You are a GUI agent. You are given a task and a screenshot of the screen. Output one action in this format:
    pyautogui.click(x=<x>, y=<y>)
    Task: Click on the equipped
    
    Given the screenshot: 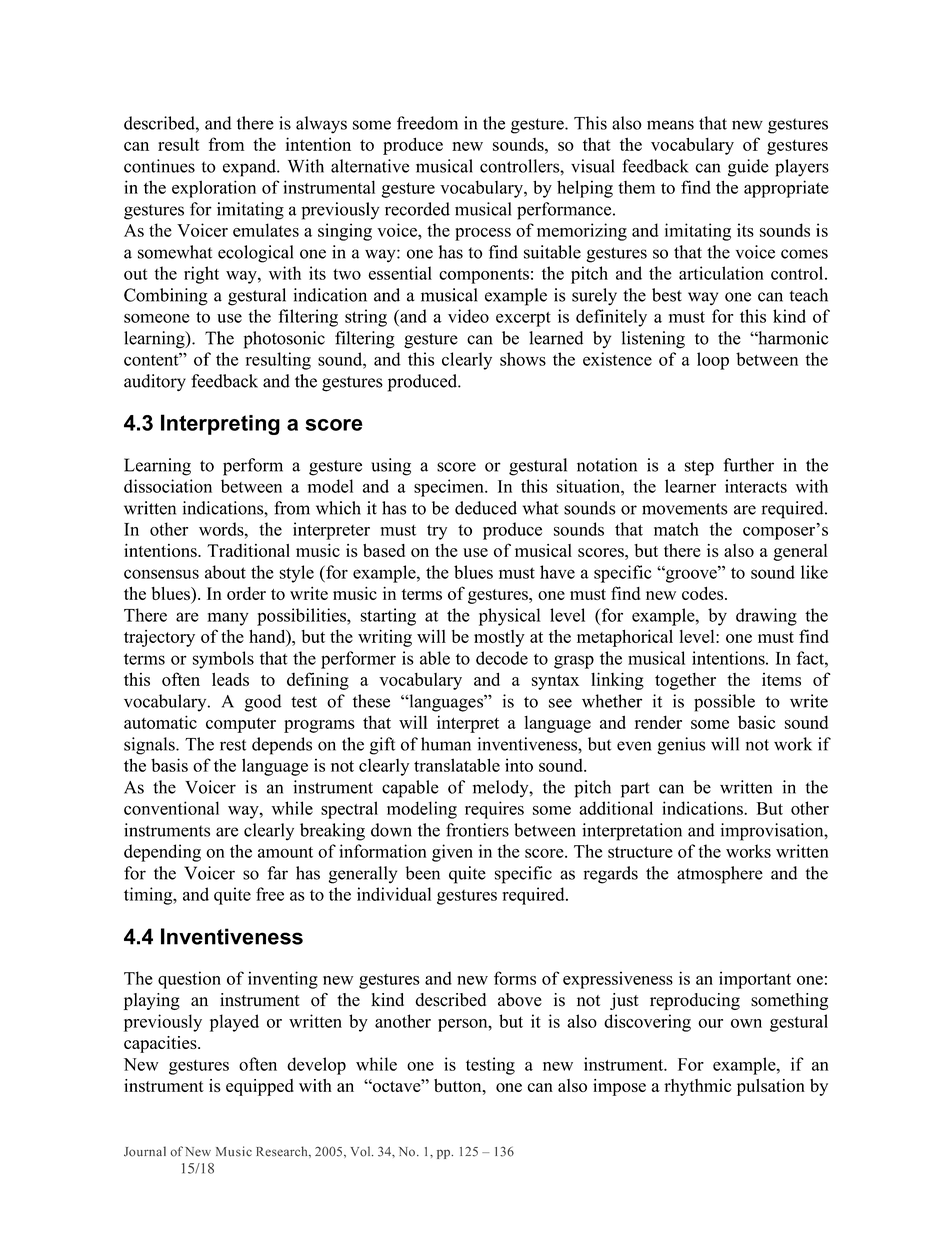 What is the action you would take?
    pyautogui.click(x=260, y=1087)
